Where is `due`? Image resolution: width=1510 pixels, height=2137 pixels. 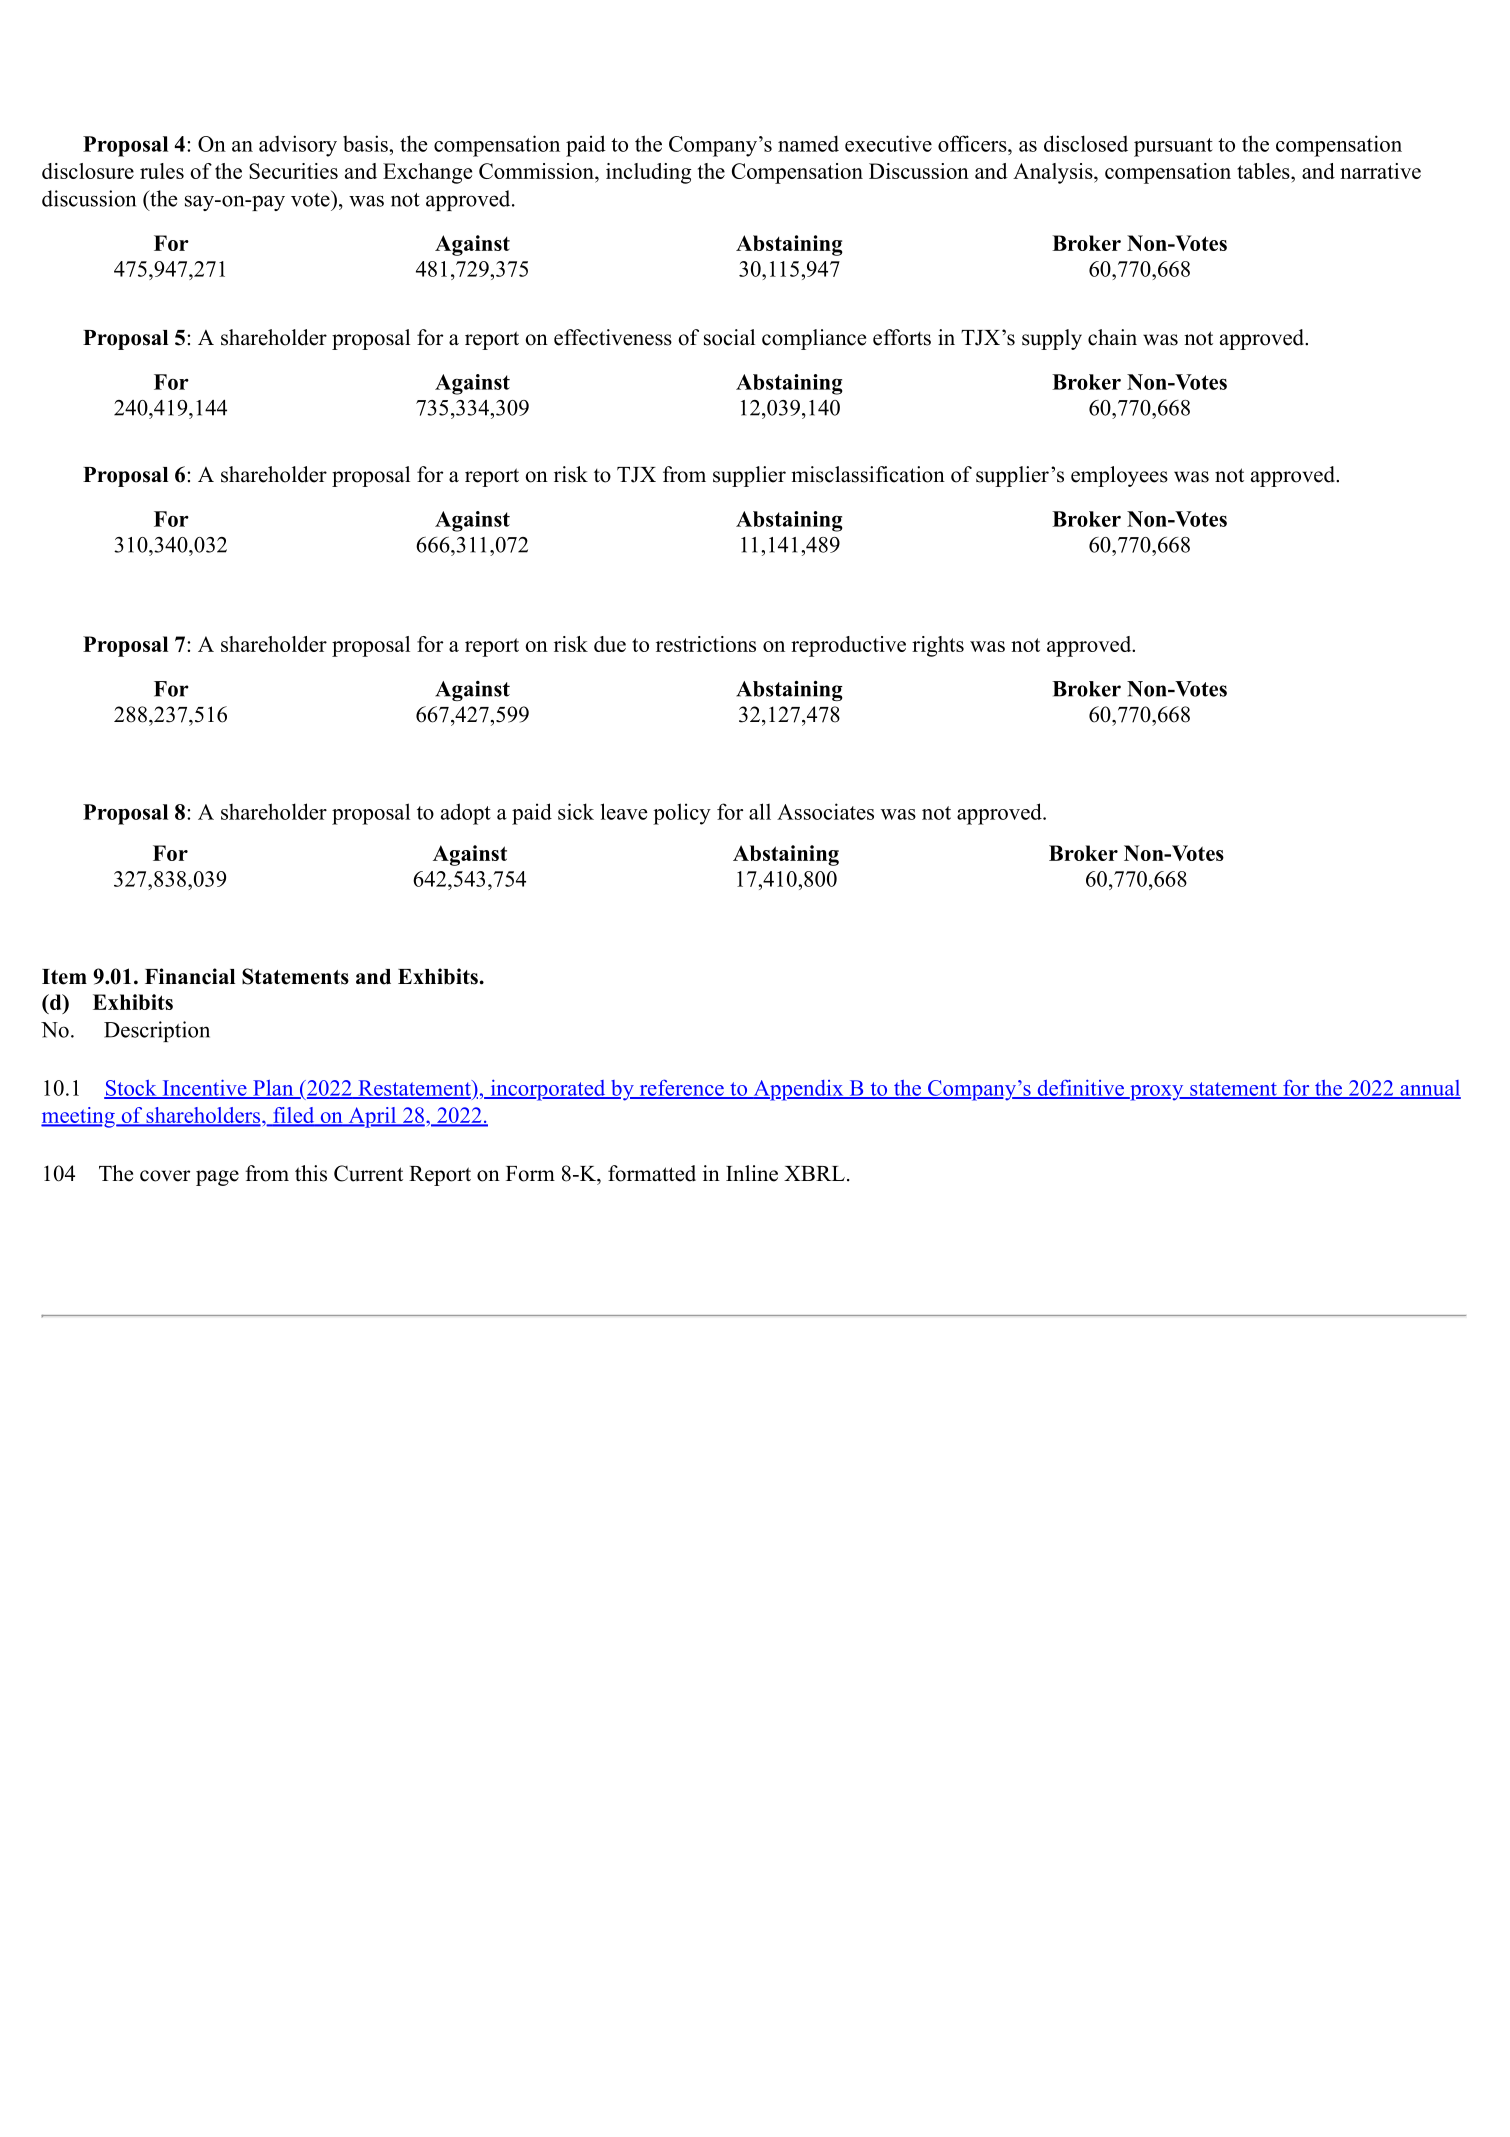 due is located at coordinates (610, 644).
